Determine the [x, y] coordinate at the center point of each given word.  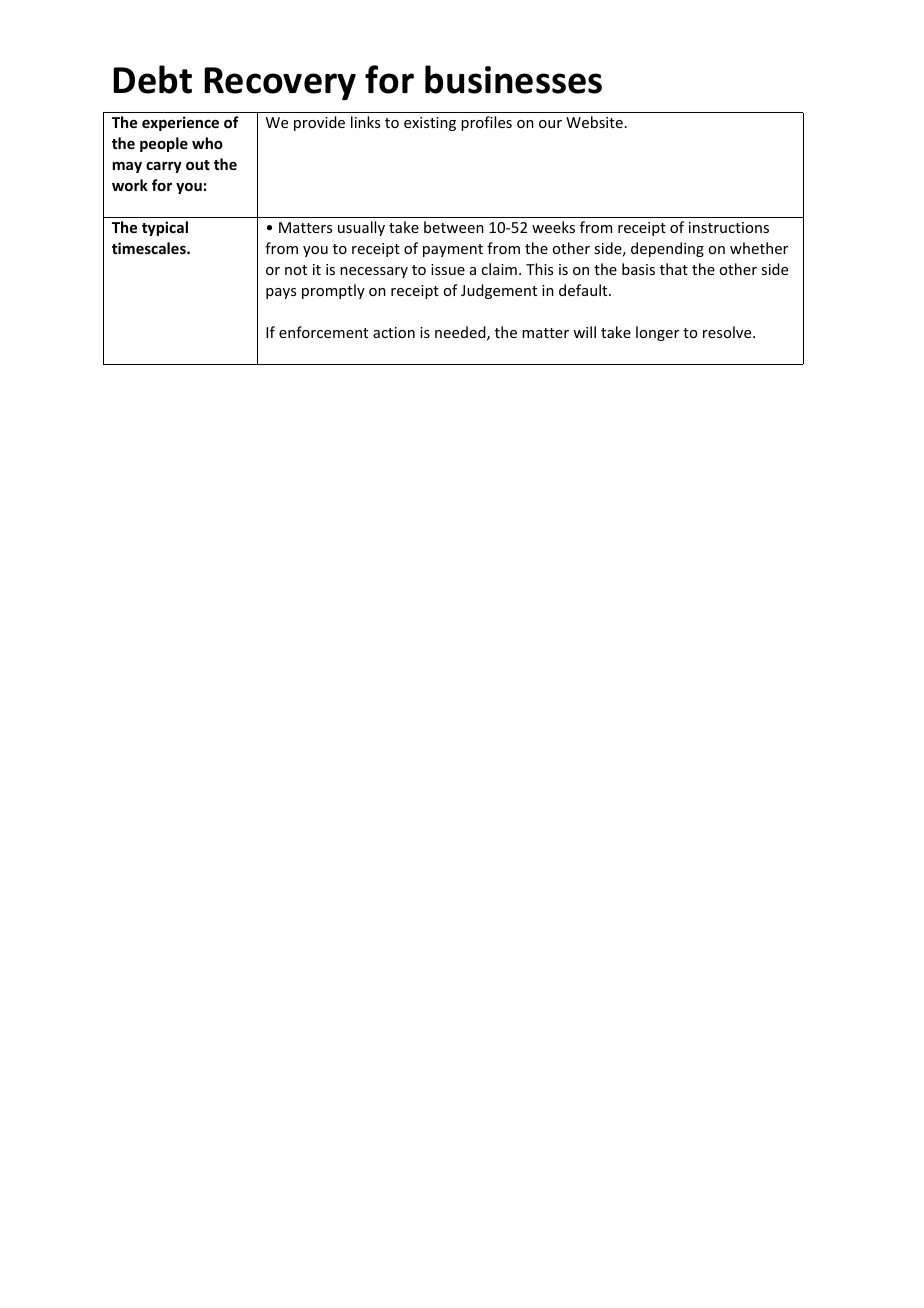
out [198, 165]
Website [594, 122]
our [550, 124]
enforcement [323, 332]
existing [430, 124]
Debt [152, 79]
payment [453, 250]
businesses [513, 79]
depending [667, 249]
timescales [150, 248]
